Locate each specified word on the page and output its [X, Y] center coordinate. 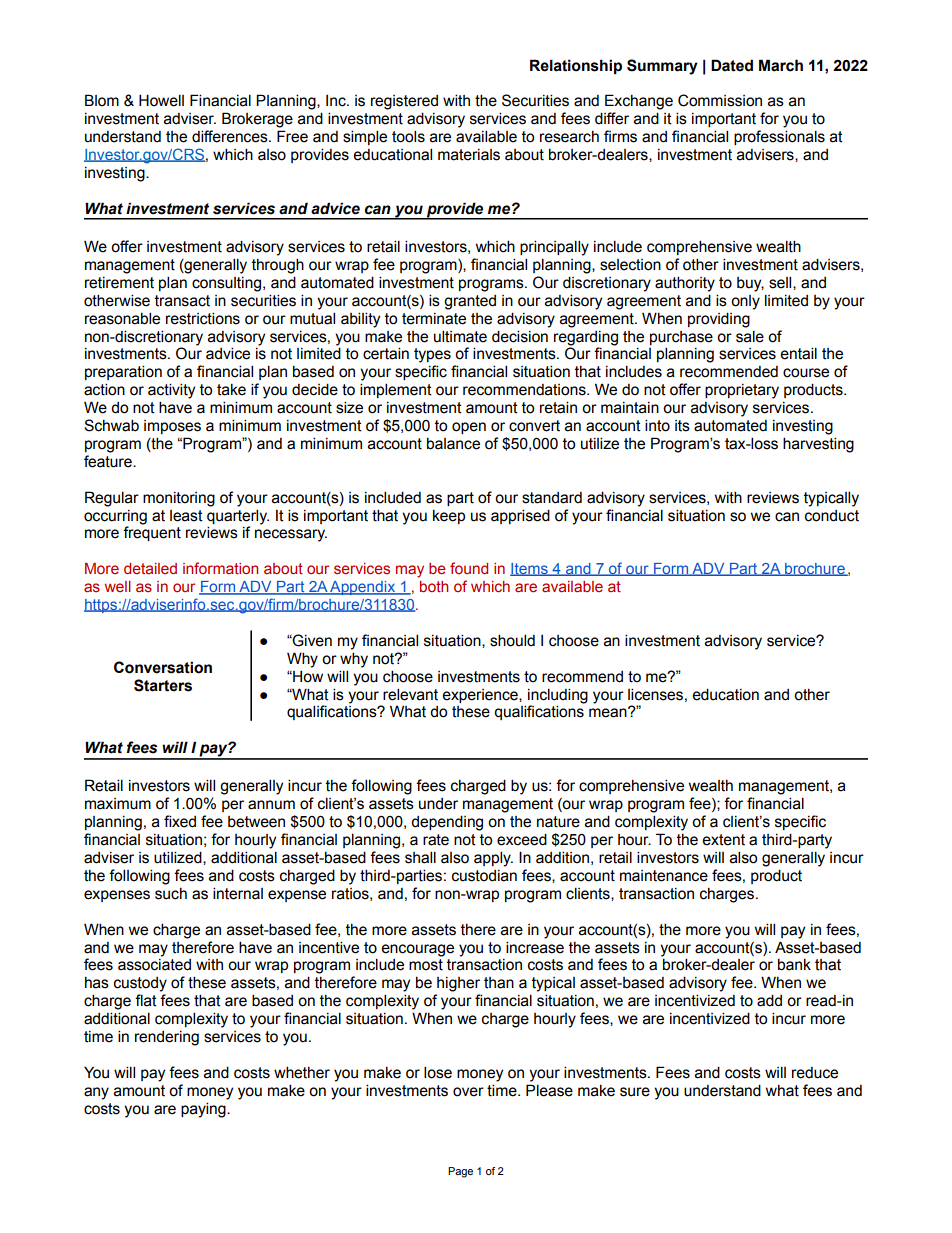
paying [204, 1110]
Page [460, 1172]
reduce [815, 1073]
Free [292, 136]
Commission [720, 100]
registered [404, 102]
